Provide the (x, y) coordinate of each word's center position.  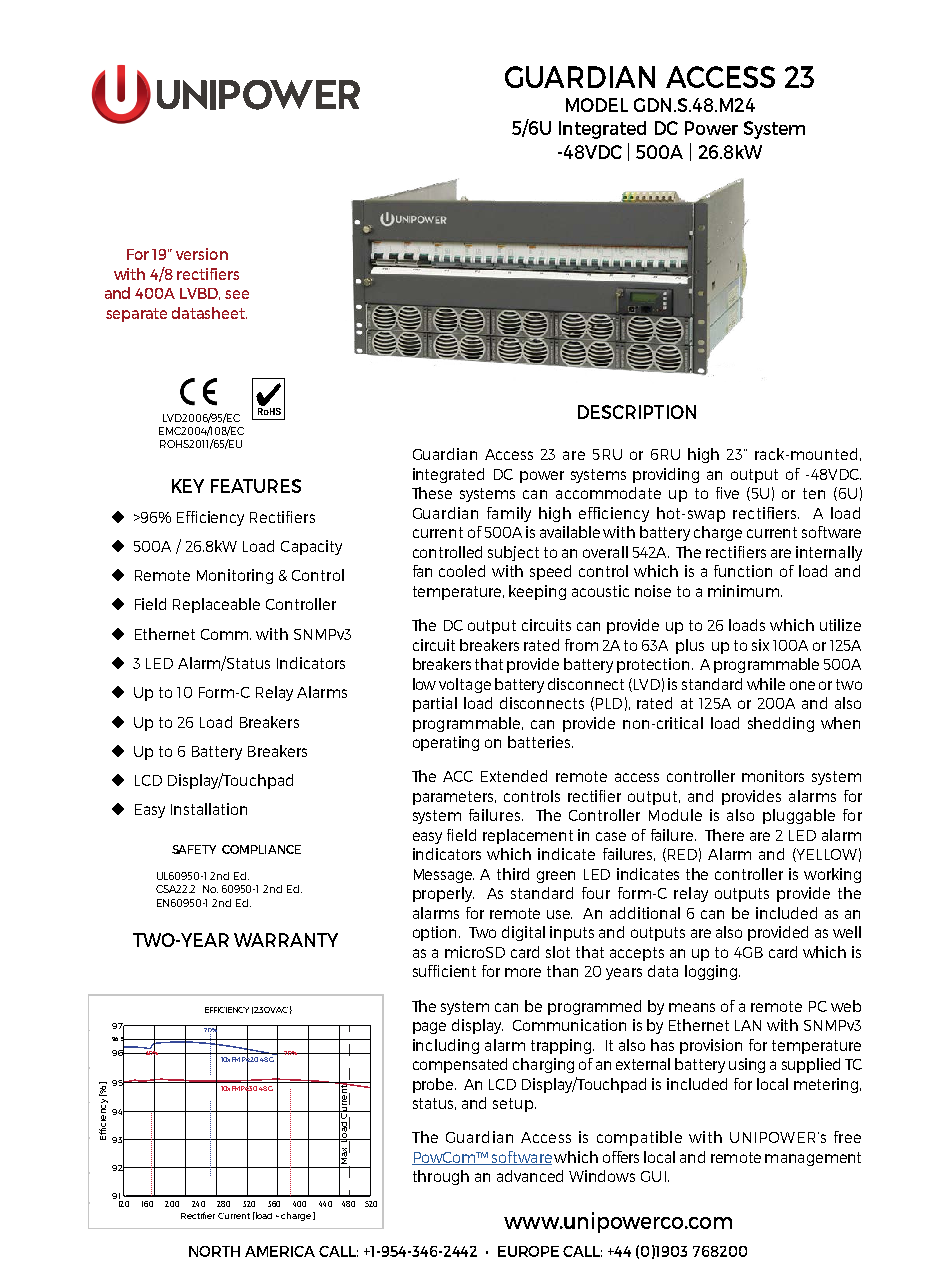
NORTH (214, 1251)
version (202, 254)
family (509, 514)
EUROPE (528, 1251)
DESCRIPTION (637, 412)
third (513, 874)
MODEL (597, 105)
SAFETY (194, 849)
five (727, 493)
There (724, 835)
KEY (188, 486)
